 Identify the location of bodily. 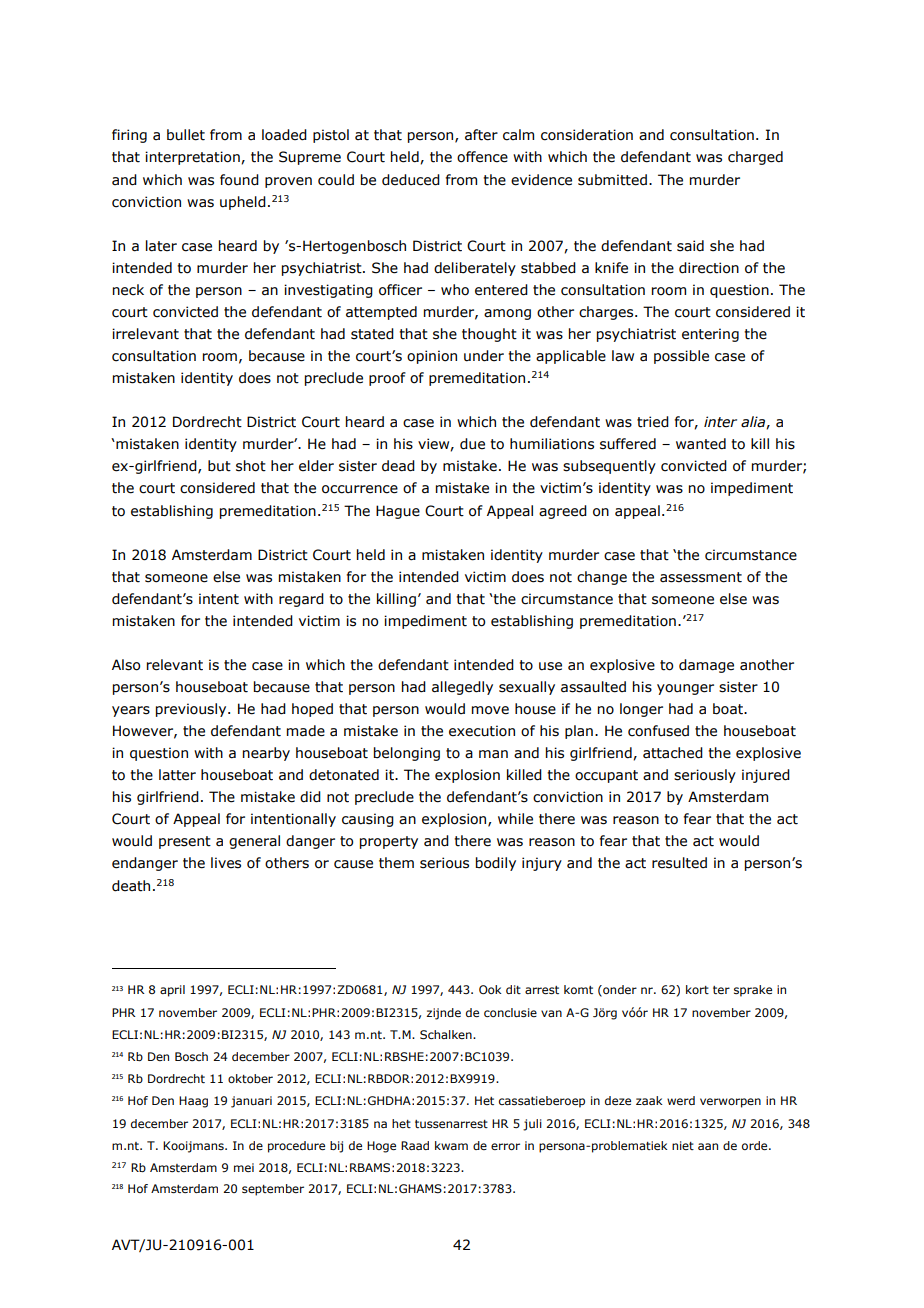
(496, 864).
